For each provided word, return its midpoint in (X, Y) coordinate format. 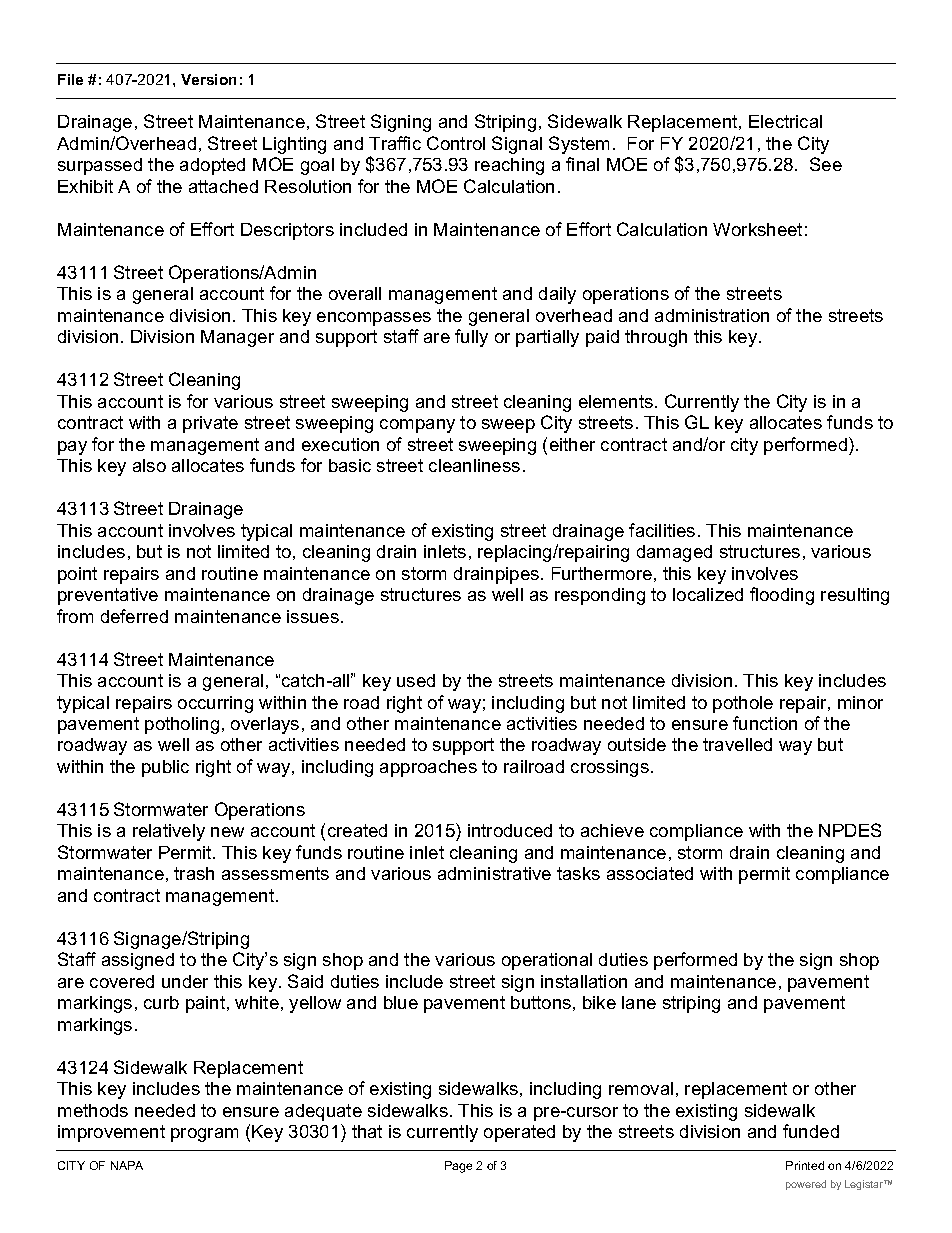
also (149, 465)
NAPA (127, 1165)
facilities (662, 530)
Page (458, 1167)
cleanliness (474, 465)
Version (208, 79)
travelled (737, 744)
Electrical (785, 121)
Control (456, 143)
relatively (169, 832)
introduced (510, 830)
